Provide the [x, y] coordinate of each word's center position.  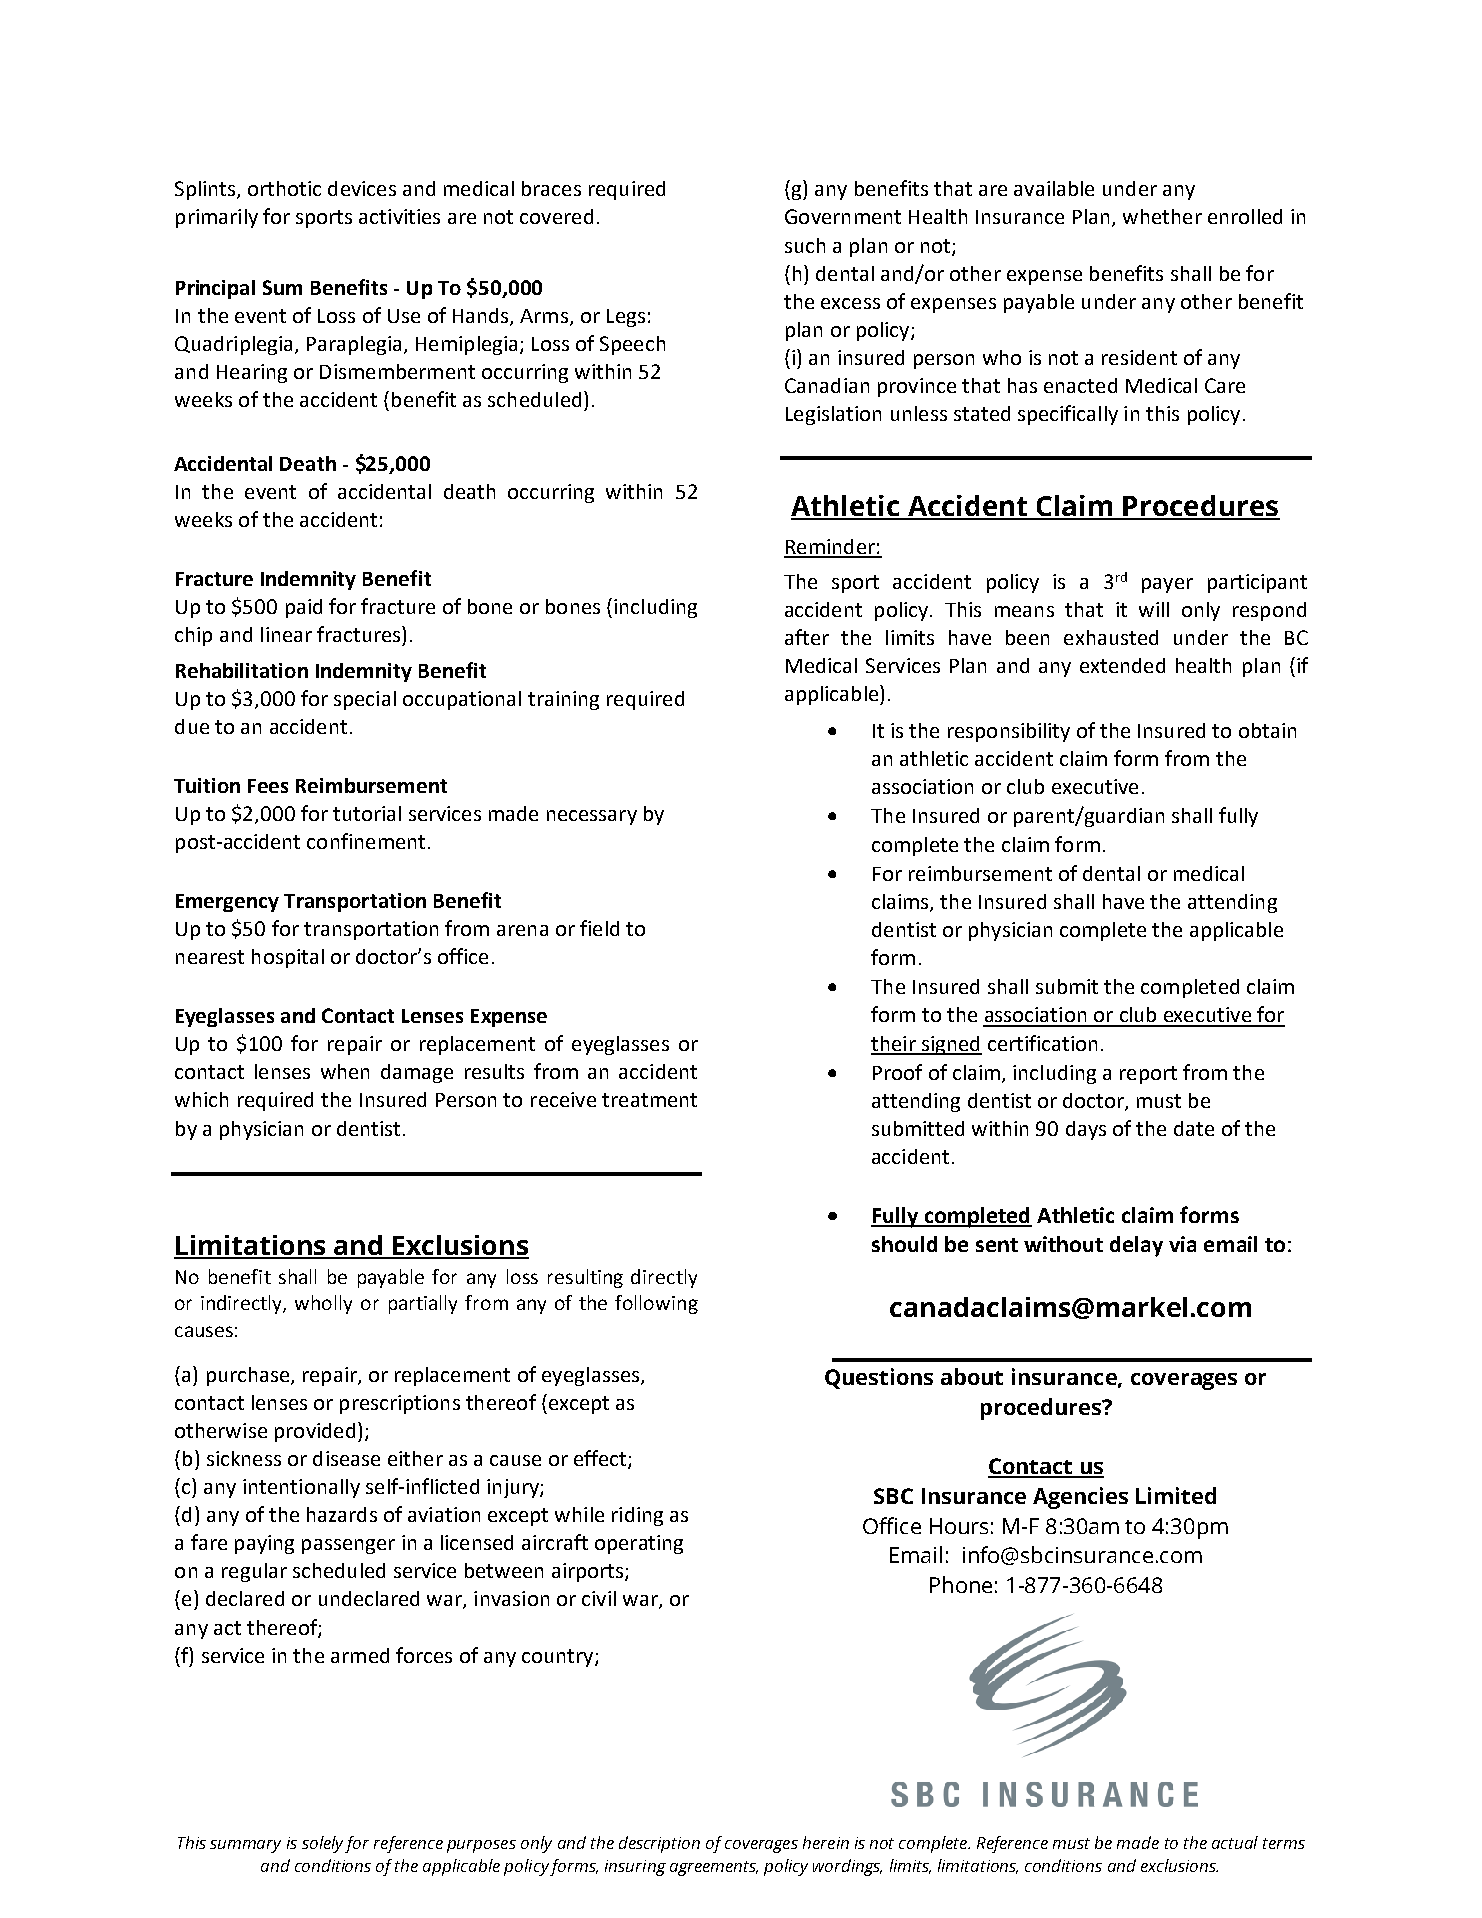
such [805, 245]
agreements [714, 1868]
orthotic [284, 188]
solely [322, 1844]
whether [1162, 216]
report [1148, 1075]
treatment [649, 1100]
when [345, 1071]
